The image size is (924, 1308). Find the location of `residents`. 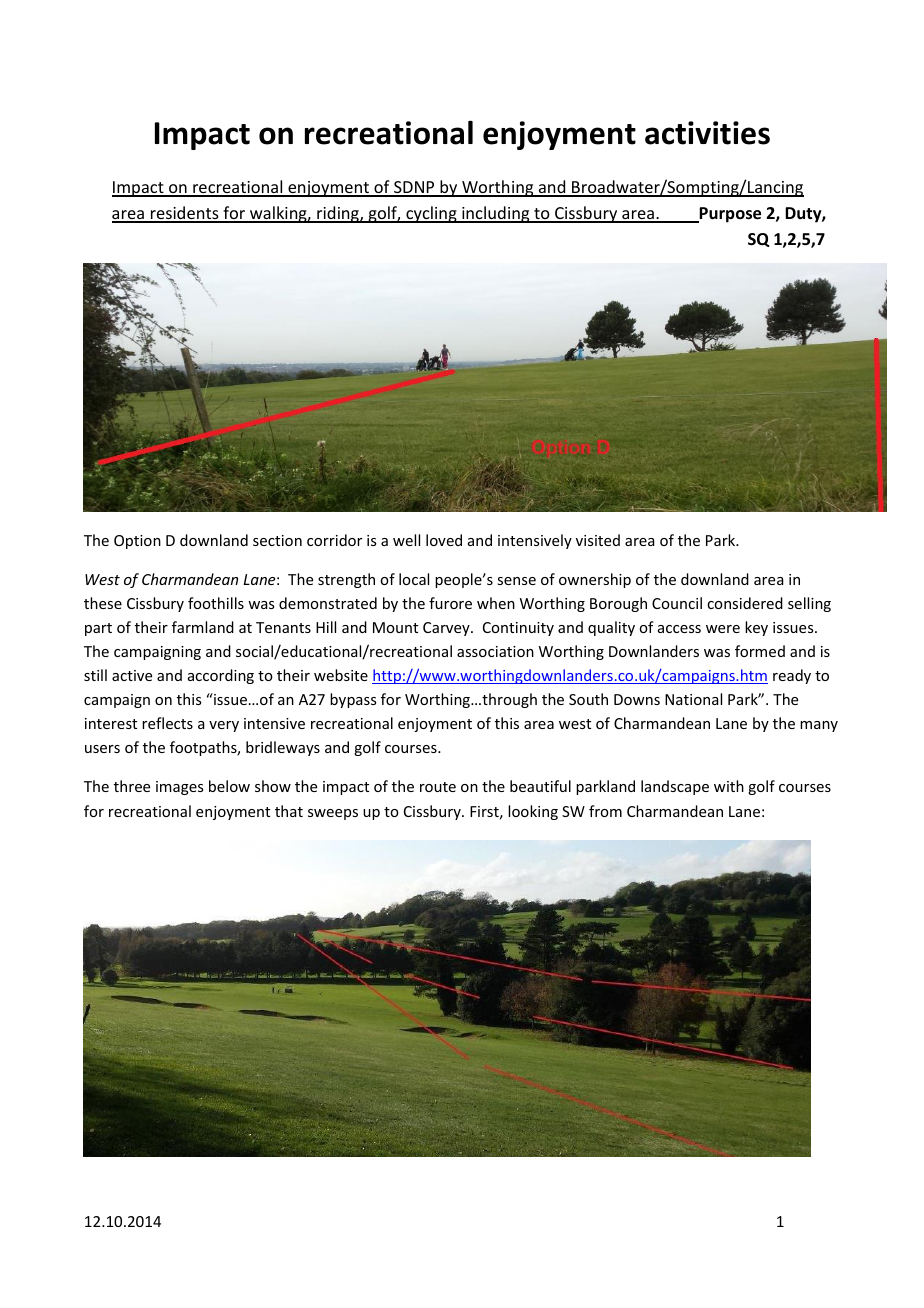

residents is located at coordinates (184, 214).
